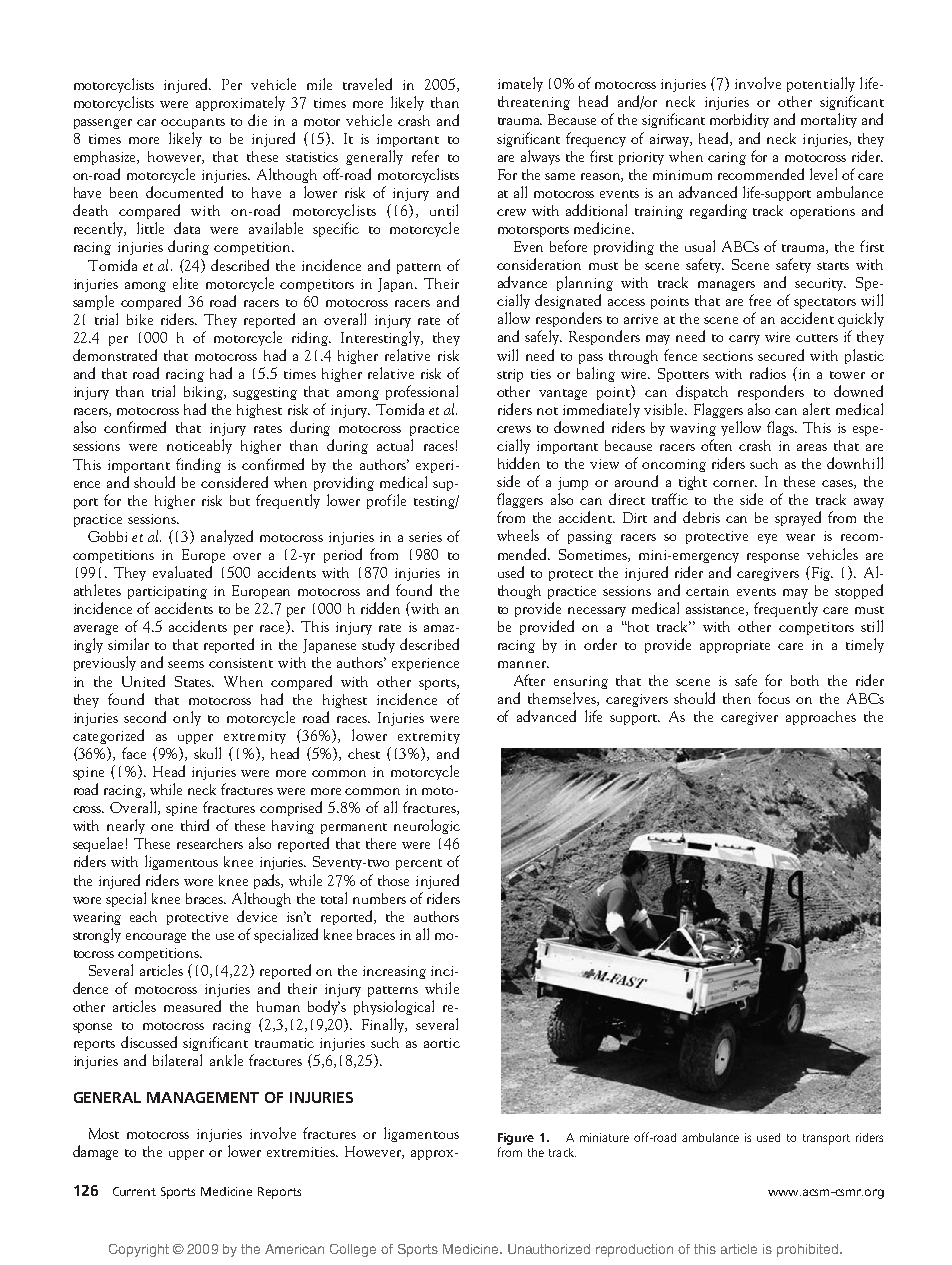 The image size is (952, 1265). Describe the element at coordinates (134, 1191) in the image. I see `Current` at that location.
